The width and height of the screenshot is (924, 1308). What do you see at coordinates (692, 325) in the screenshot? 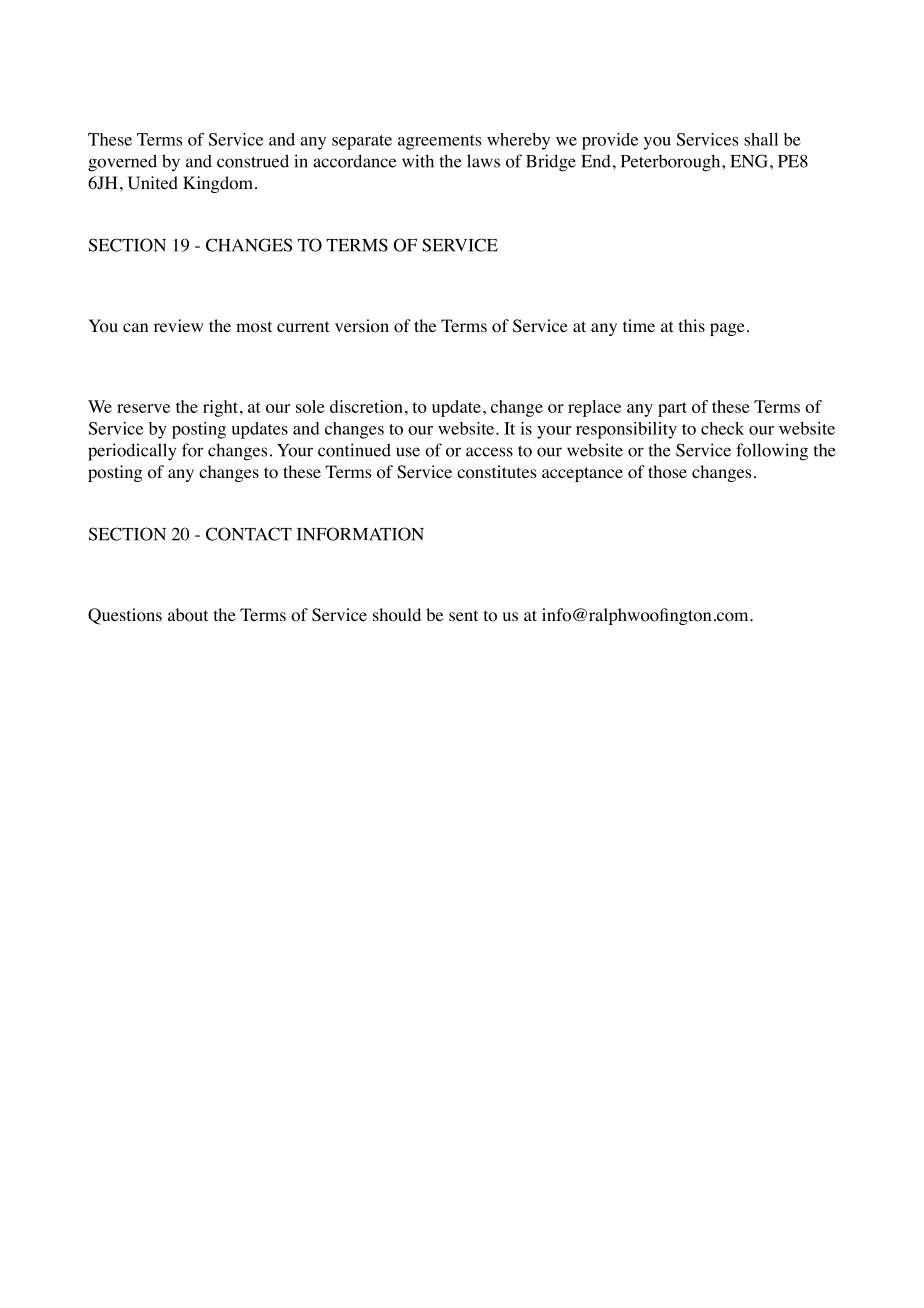
I see `this` at bounding box center [692, 325].
